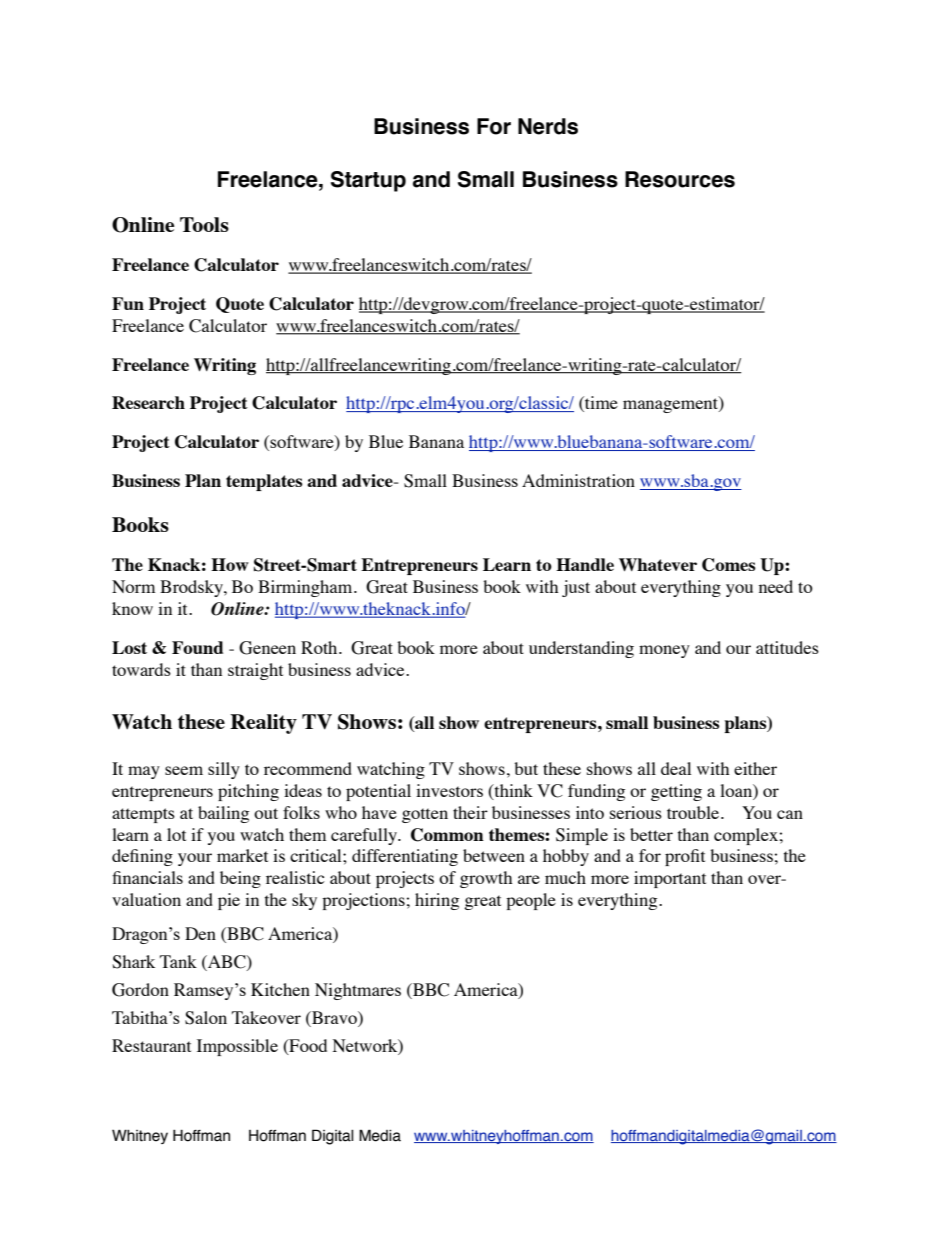  Describe the element at coordinates (148, 402) in the screenshot. I see `Research` at that location.
